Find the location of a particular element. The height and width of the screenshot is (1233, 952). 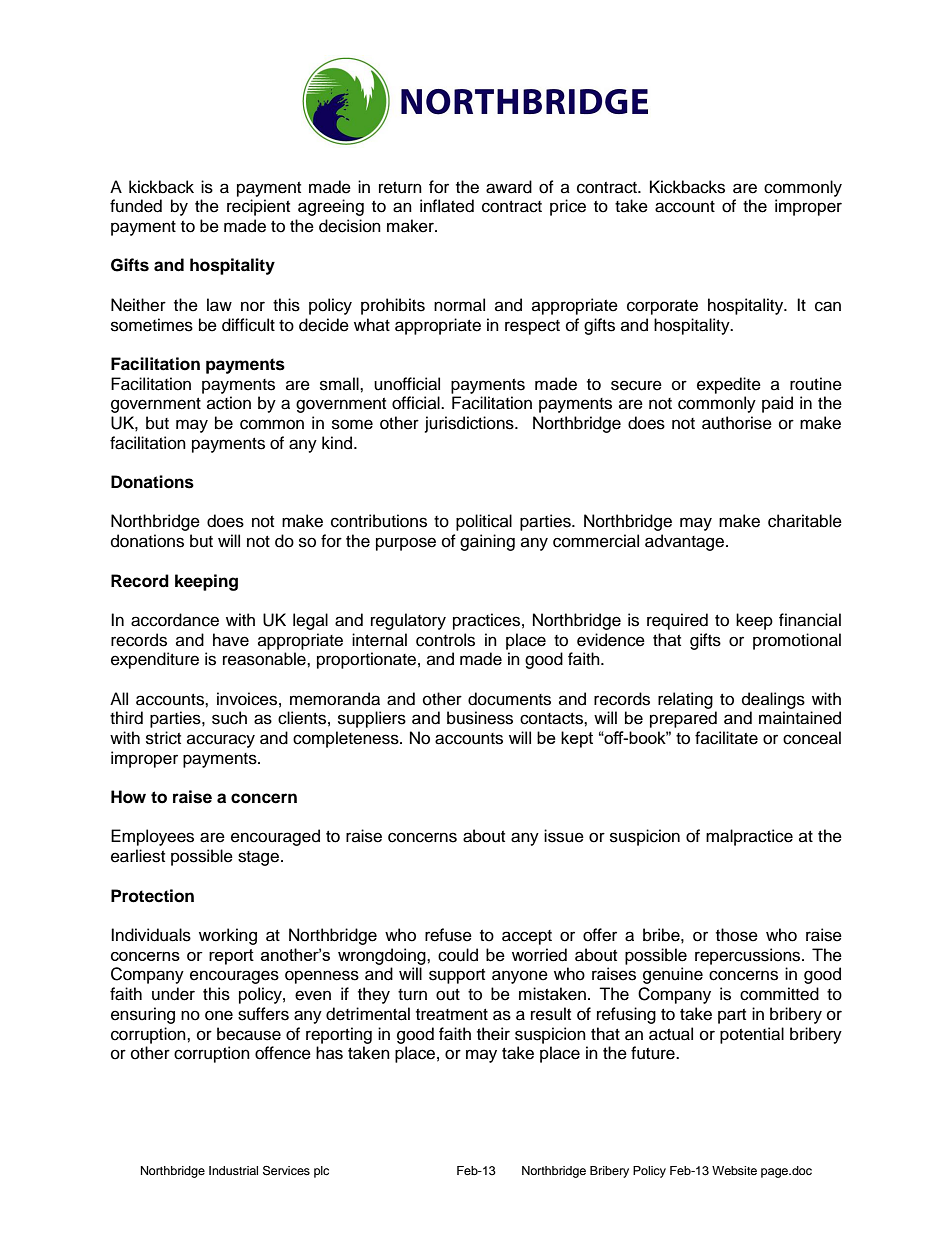

issue is located at coordinates (564, 836).
